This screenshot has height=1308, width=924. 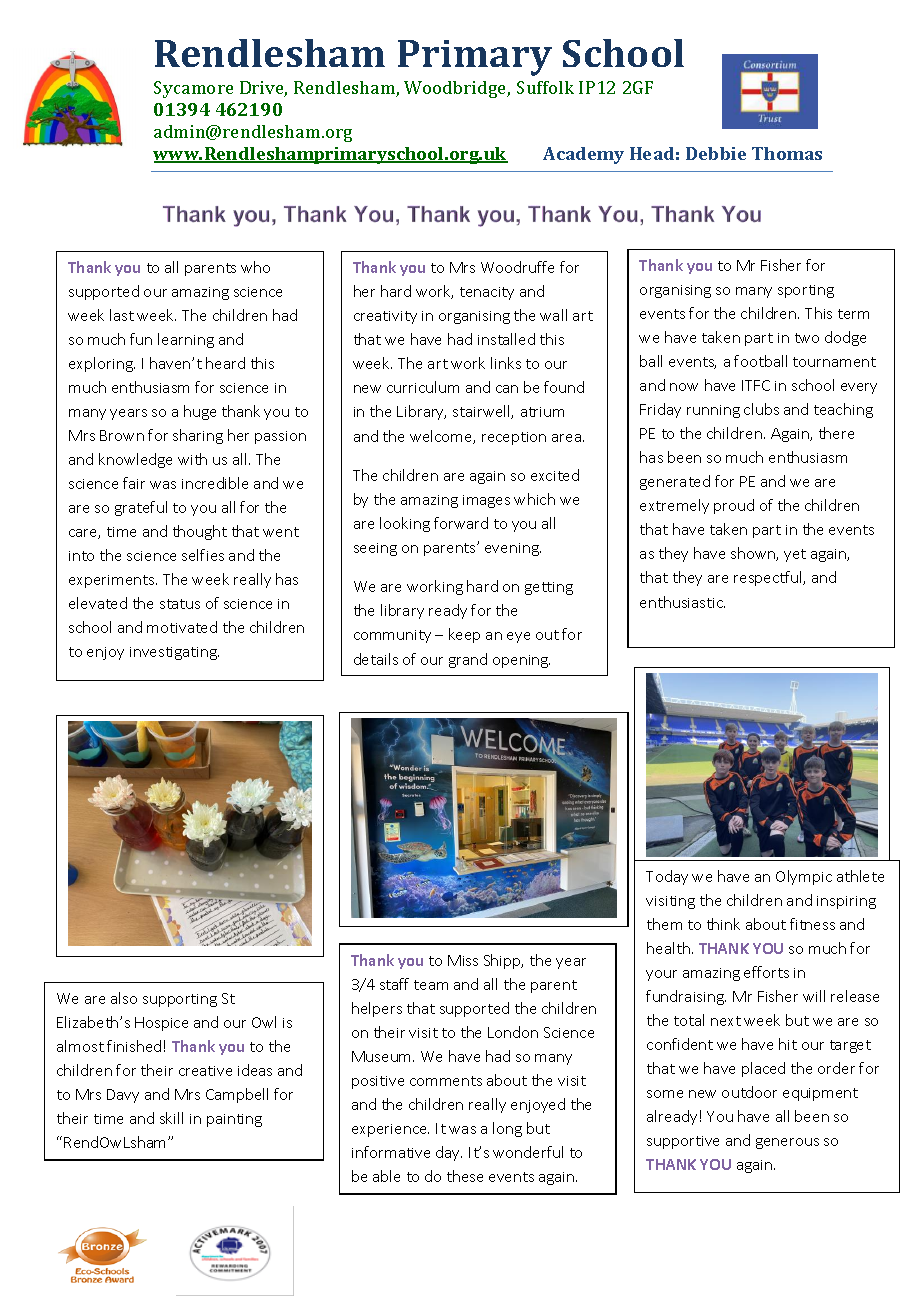 I want to click on Thomas, so click(x=787, y=153).
